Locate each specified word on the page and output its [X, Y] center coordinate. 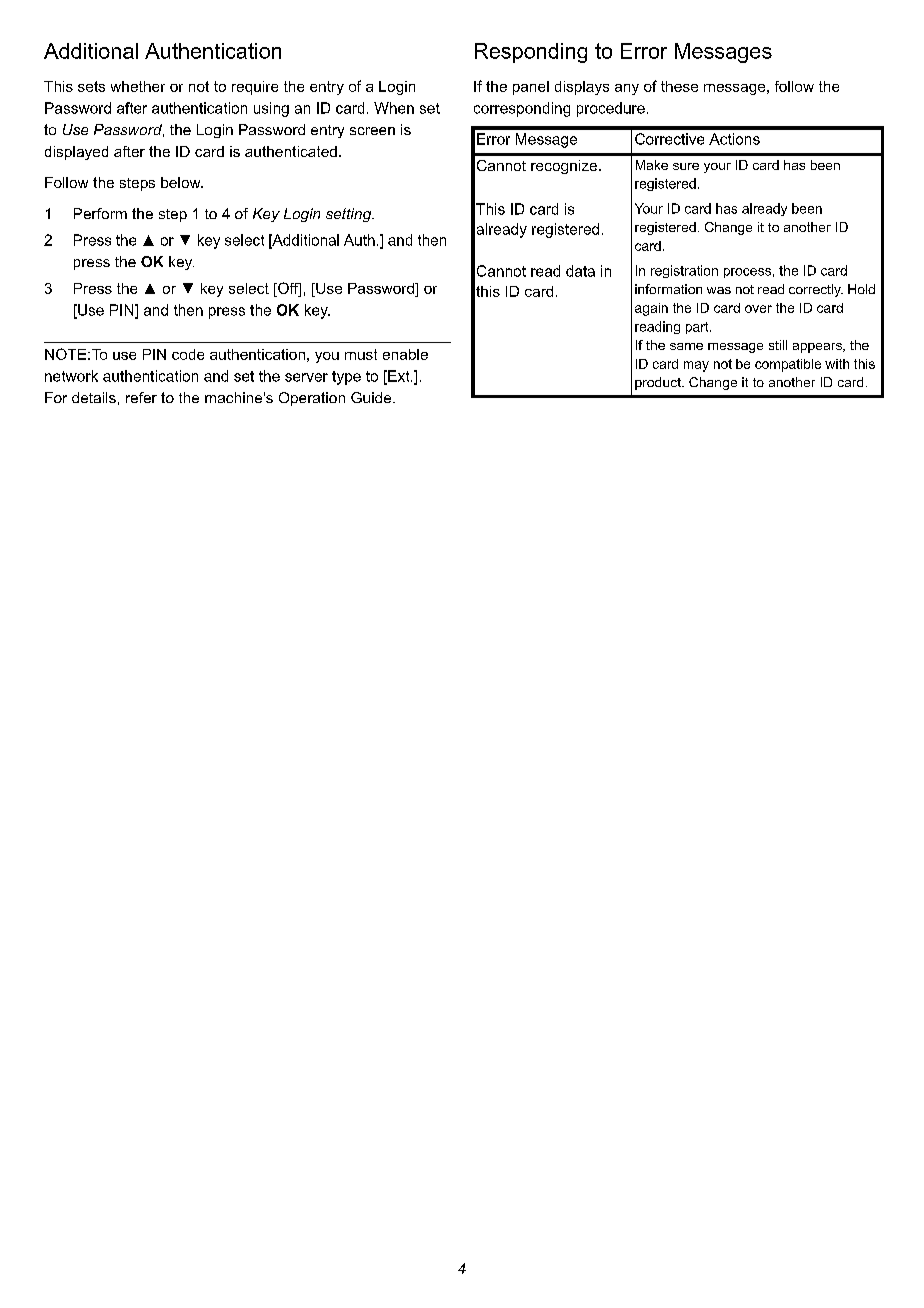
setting [350, 215]
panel [531, 88]
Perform [100, 213]
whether [138, 86]
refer [141, 397]
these [679, 86]
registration [684, 271]
